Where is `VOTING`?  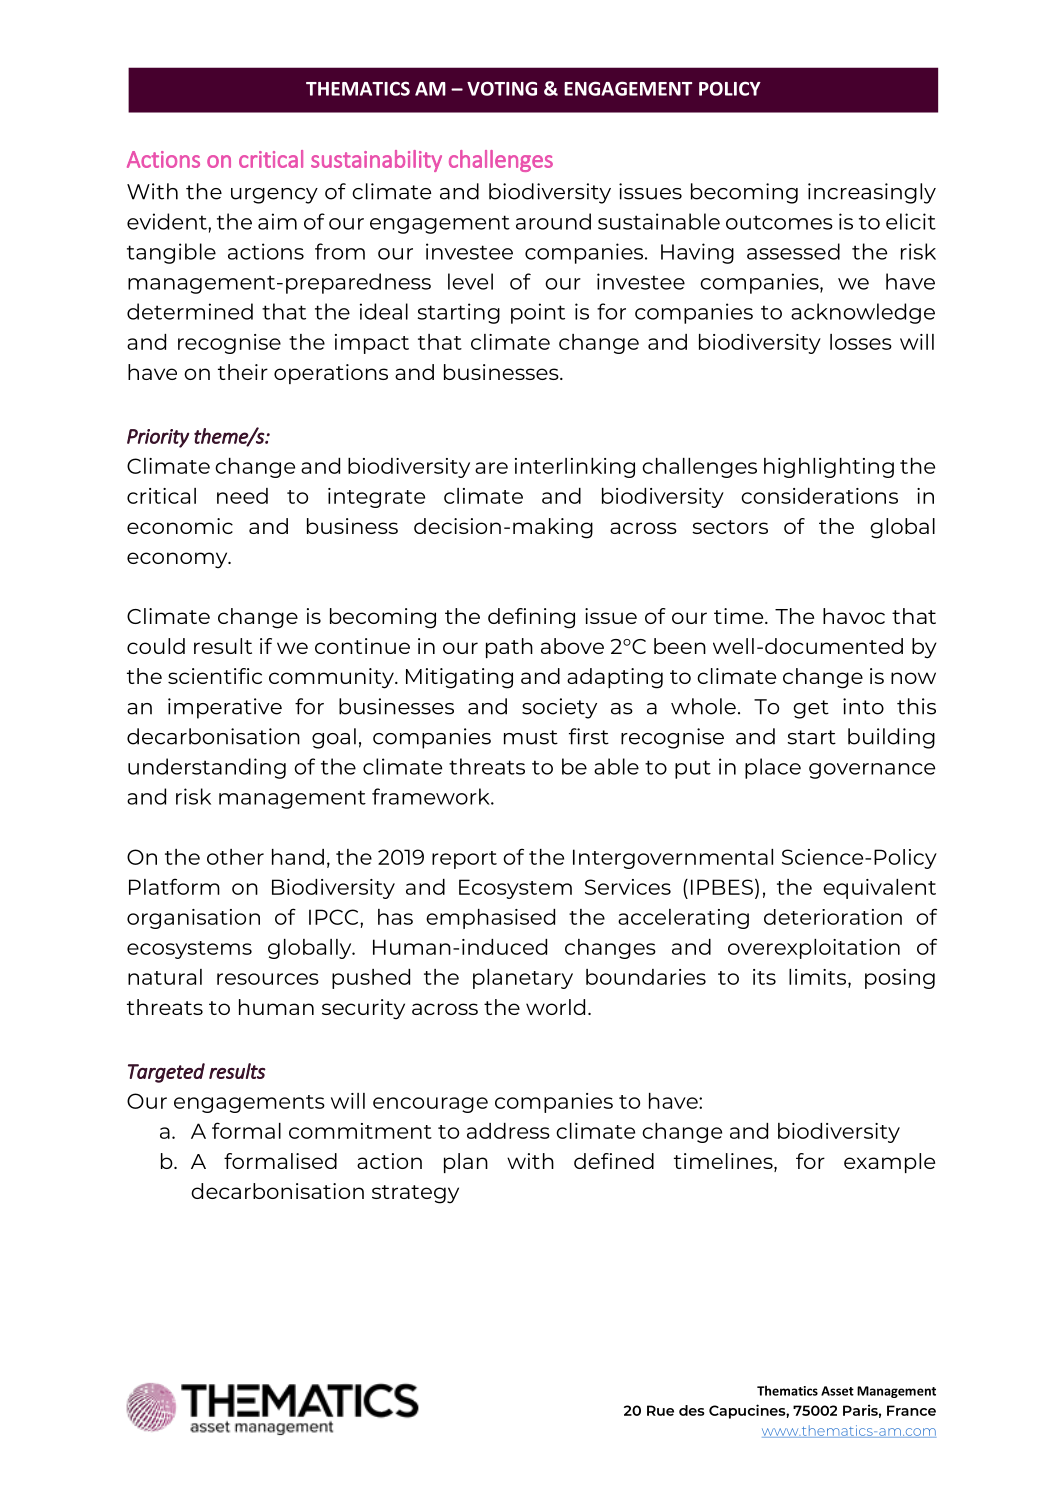
VOTING is located at coordinates (502, 88).
